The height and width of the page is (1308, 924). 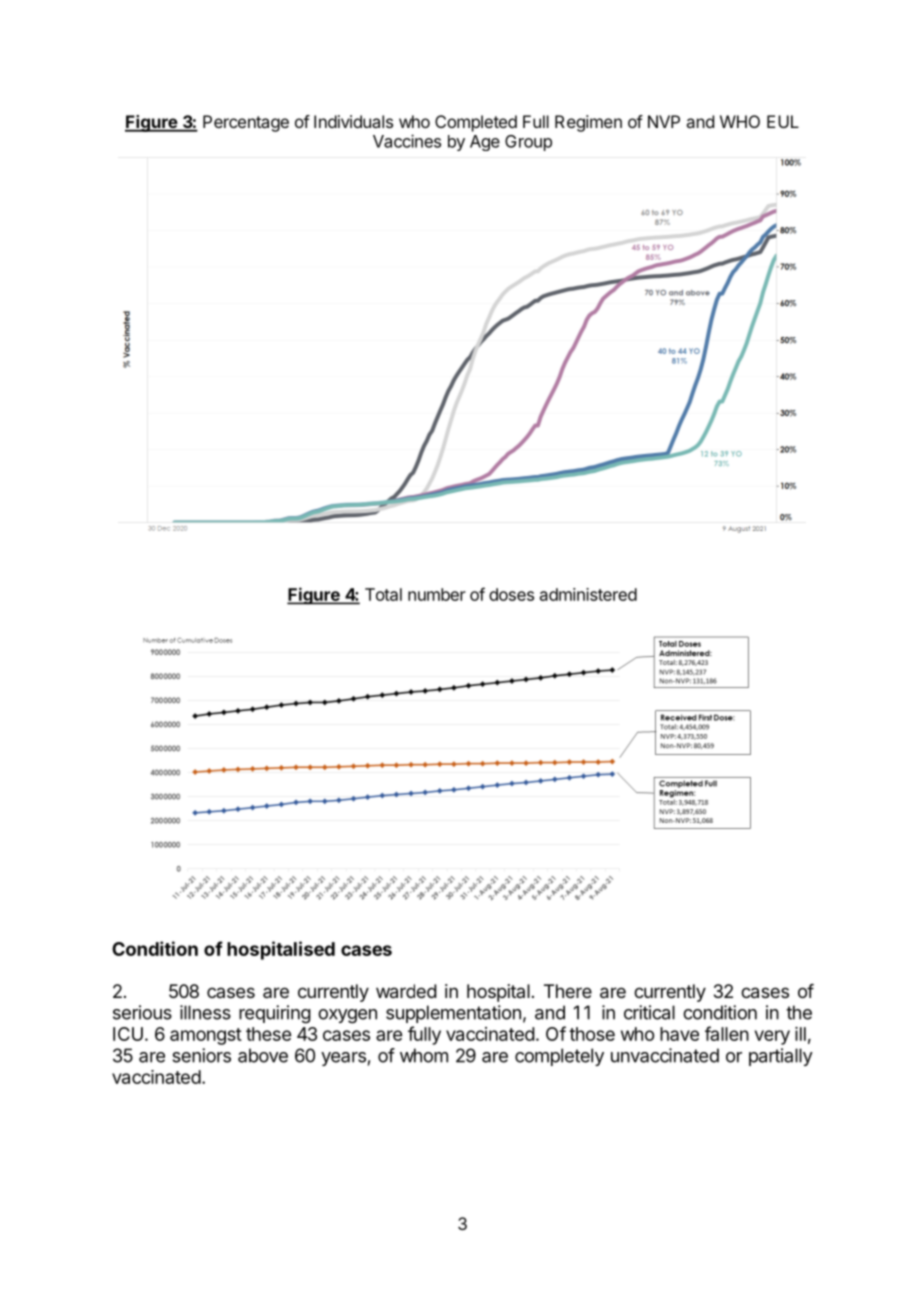 I want to click on amongst, so click(x=206, y=1036).
